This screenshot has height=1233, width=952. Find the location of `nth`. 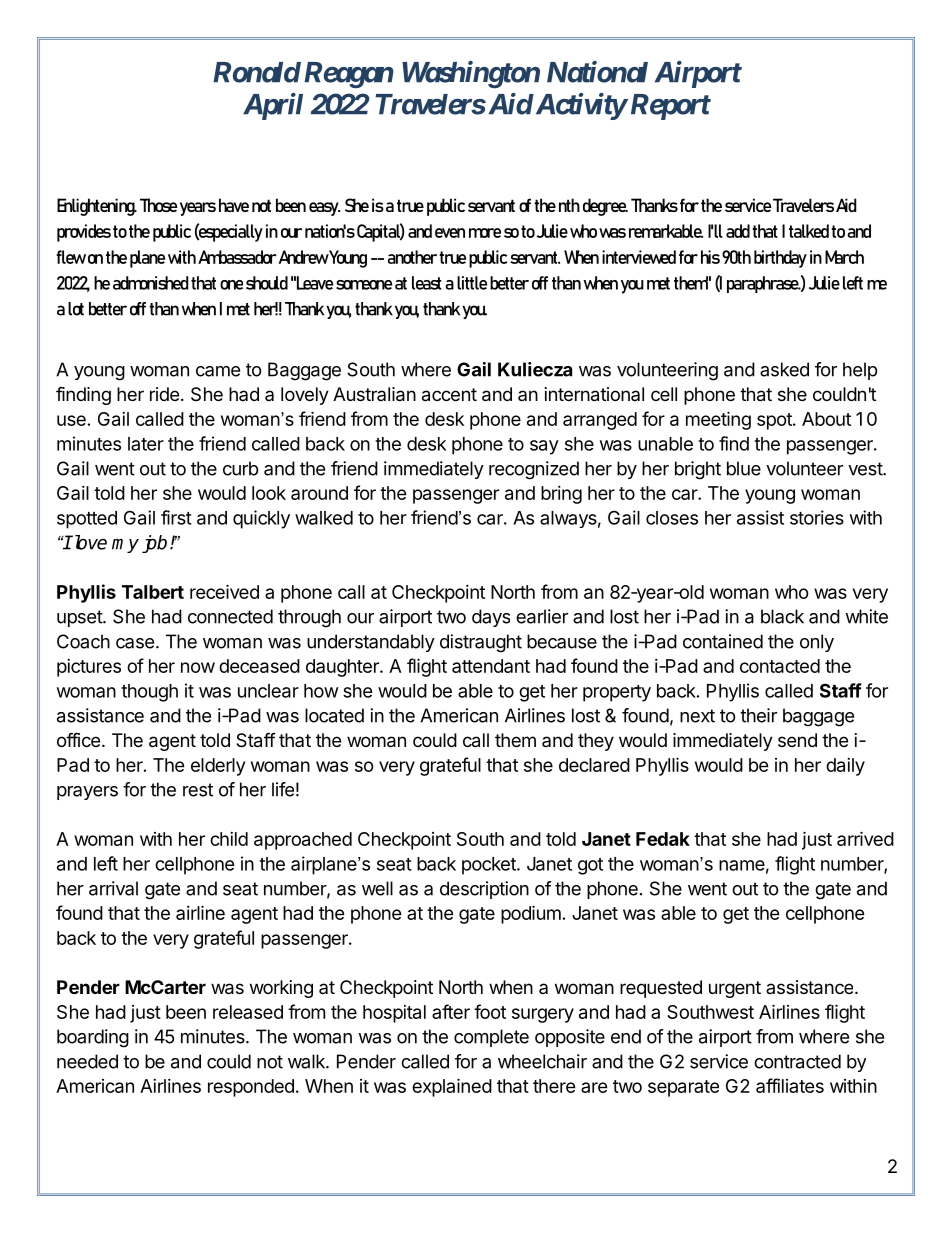

nth is located at coordinates (569, 205).
